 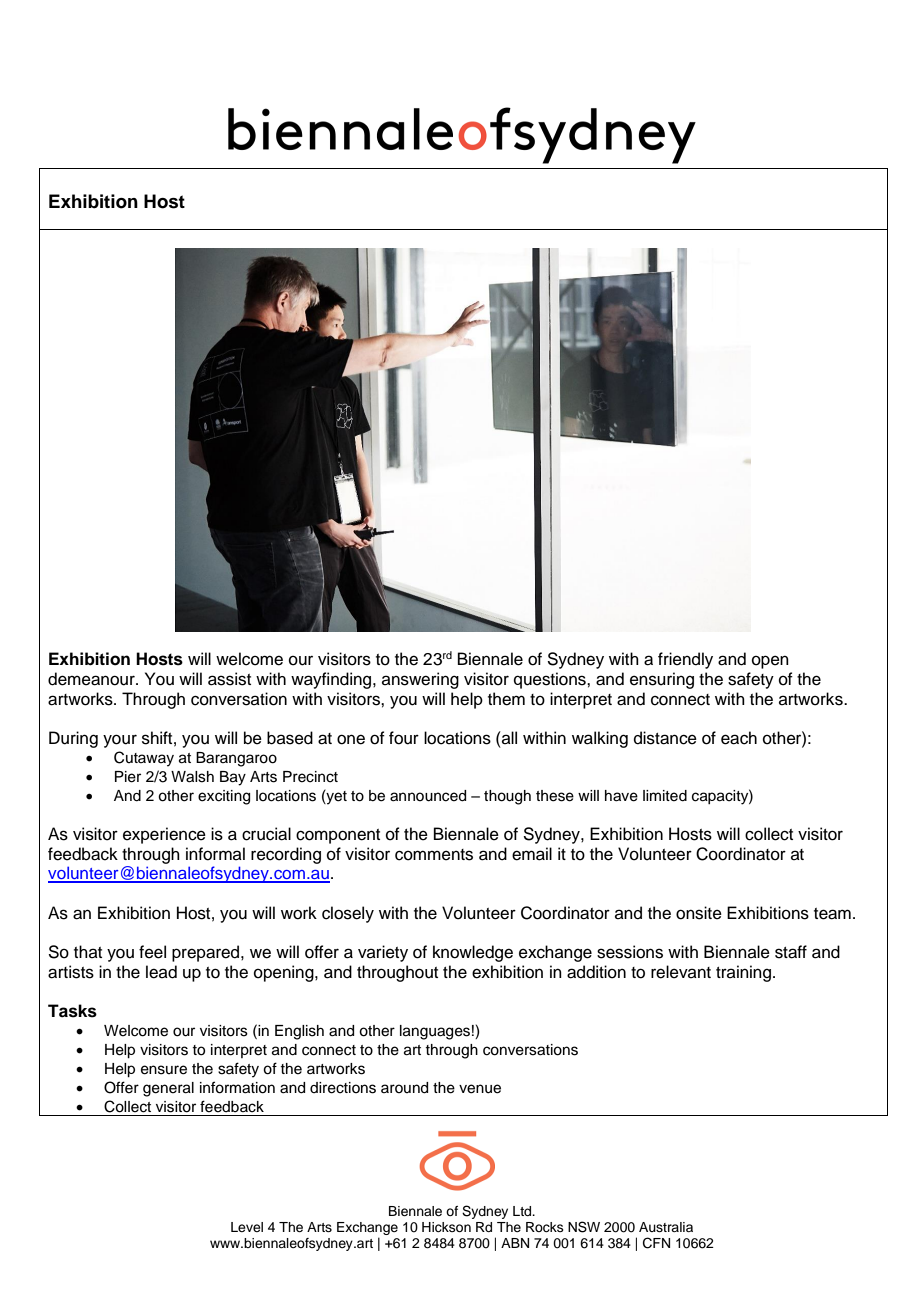 What do you see at coordinates (434, 855) in the document?
I see `comments` at bounding box center [434, 855].
